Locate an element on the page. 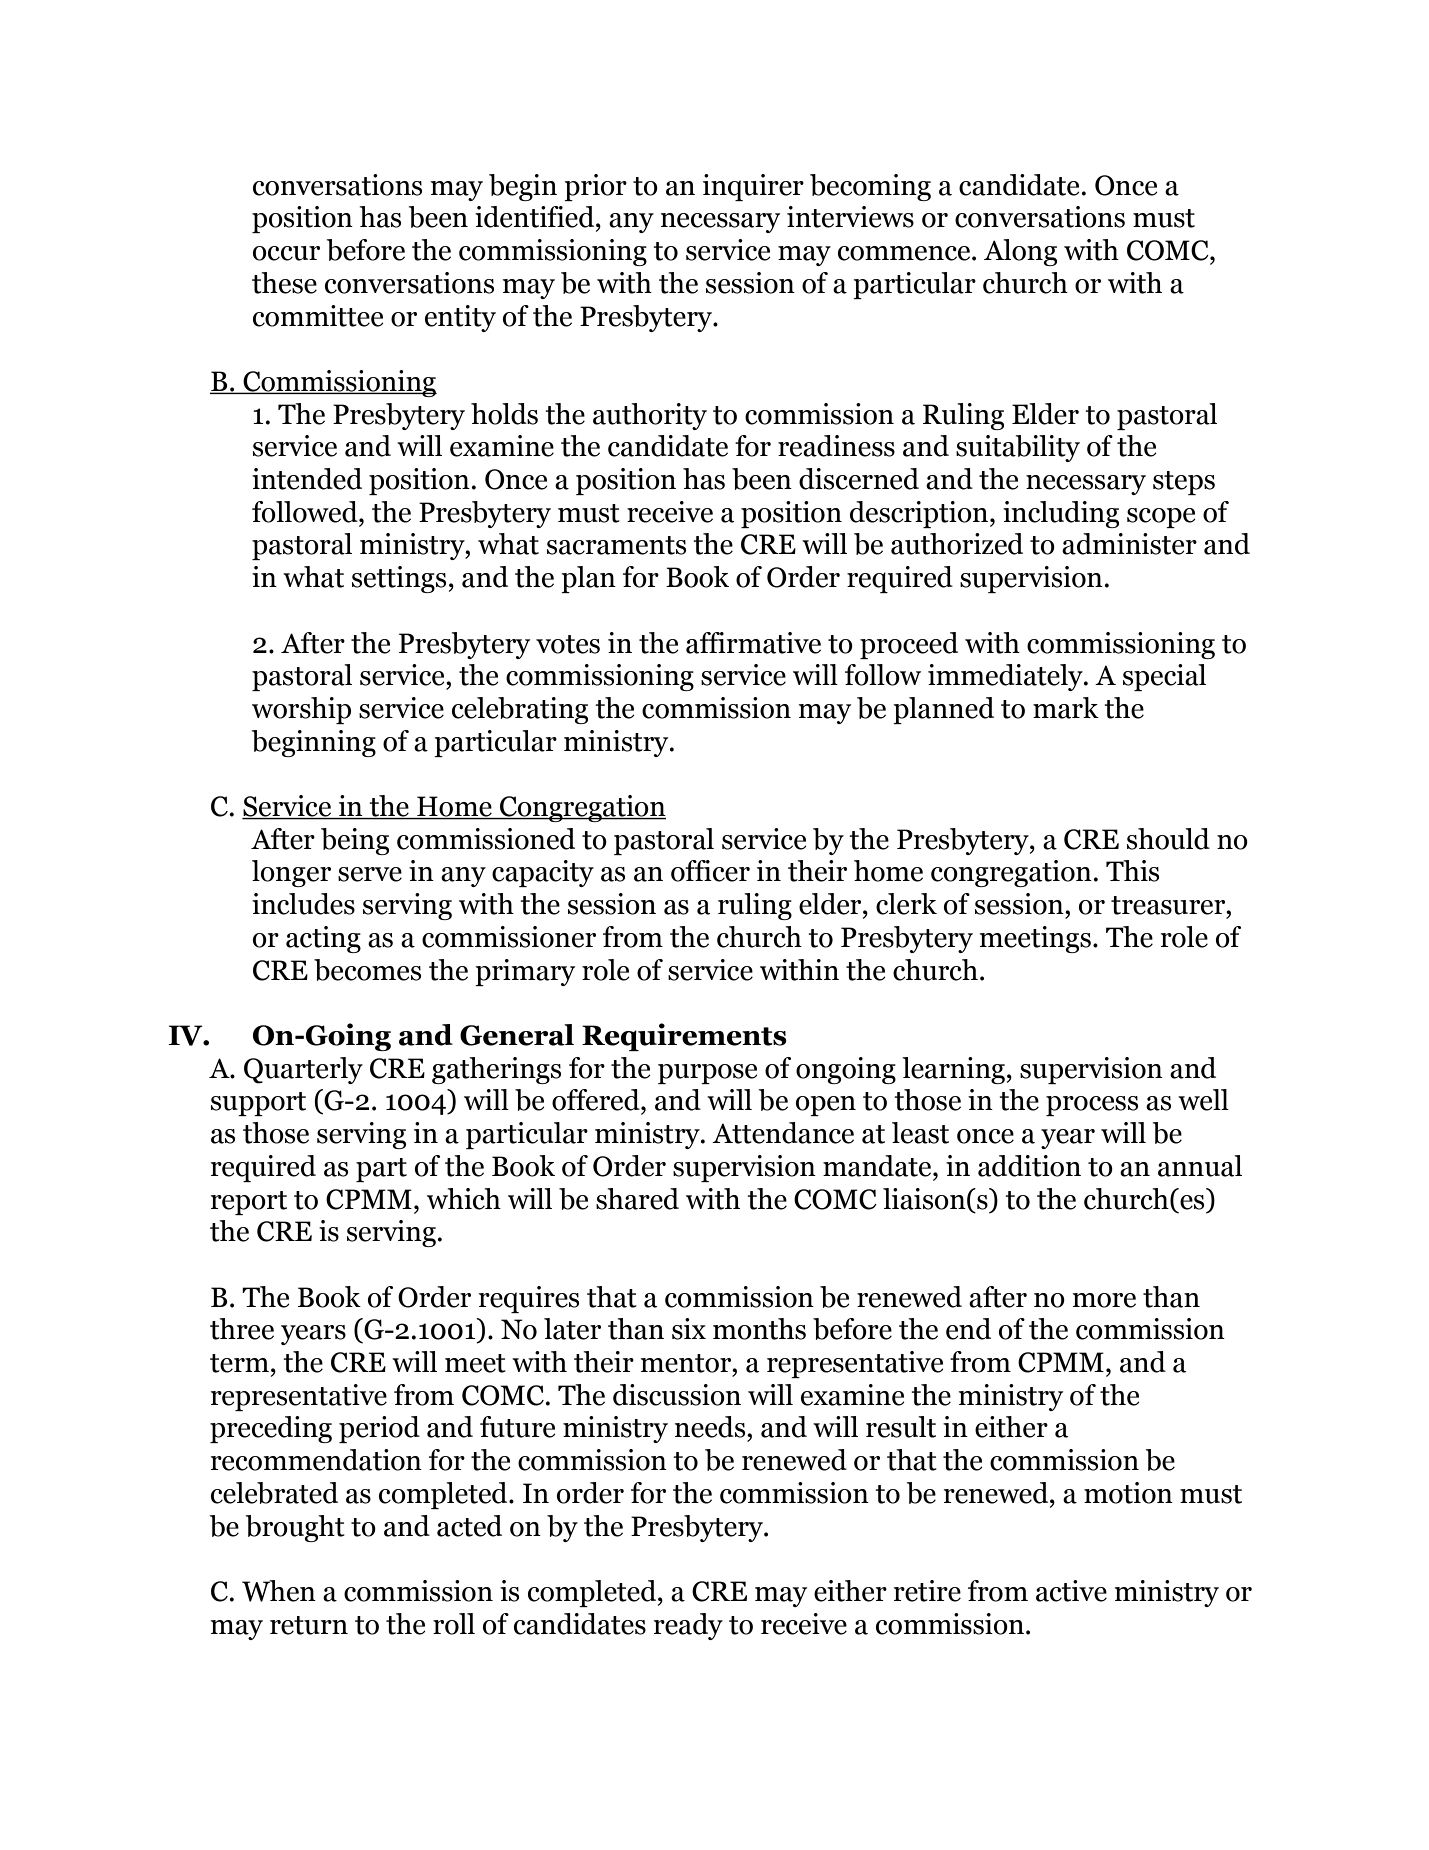 The width and height of the image is (1429, 1850). Quarterly is located at coordinates (303, 1070).
